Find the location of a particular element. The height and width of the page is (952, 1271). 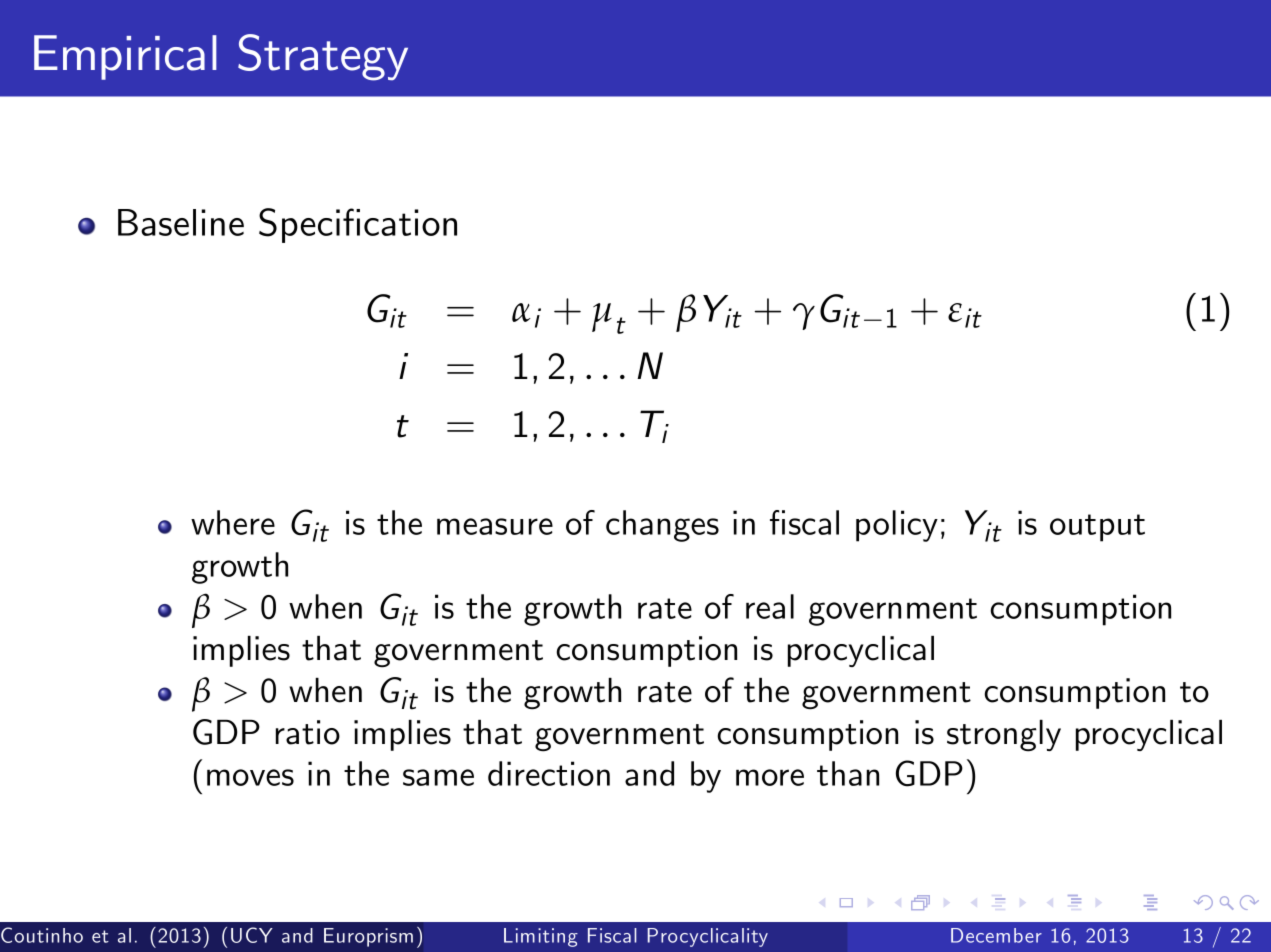

Baseline is located at coordinates (181, 222).
